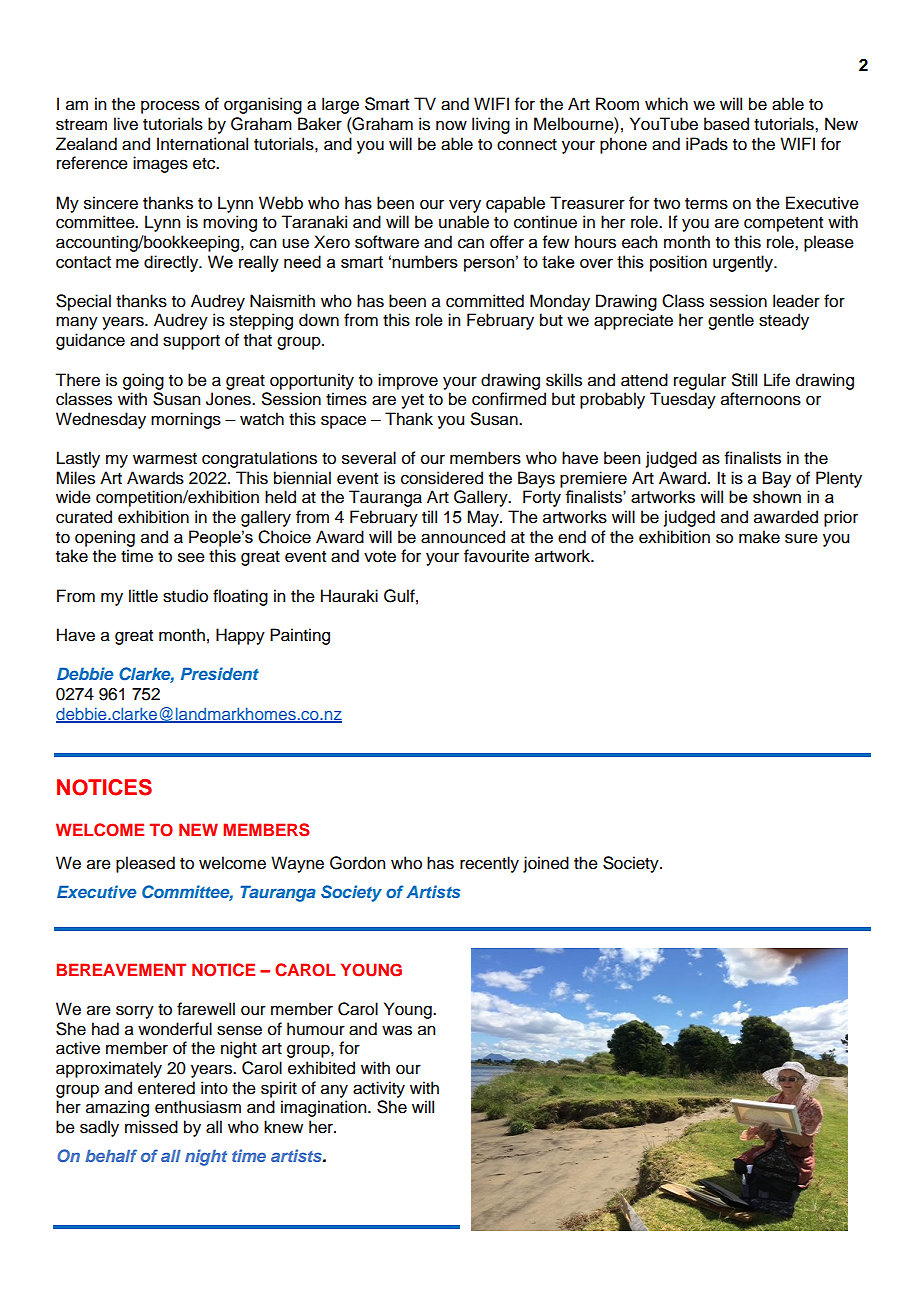 The width and height of the screenshot is (924, 1308). I want to click on missed, so click(151, 1127).
